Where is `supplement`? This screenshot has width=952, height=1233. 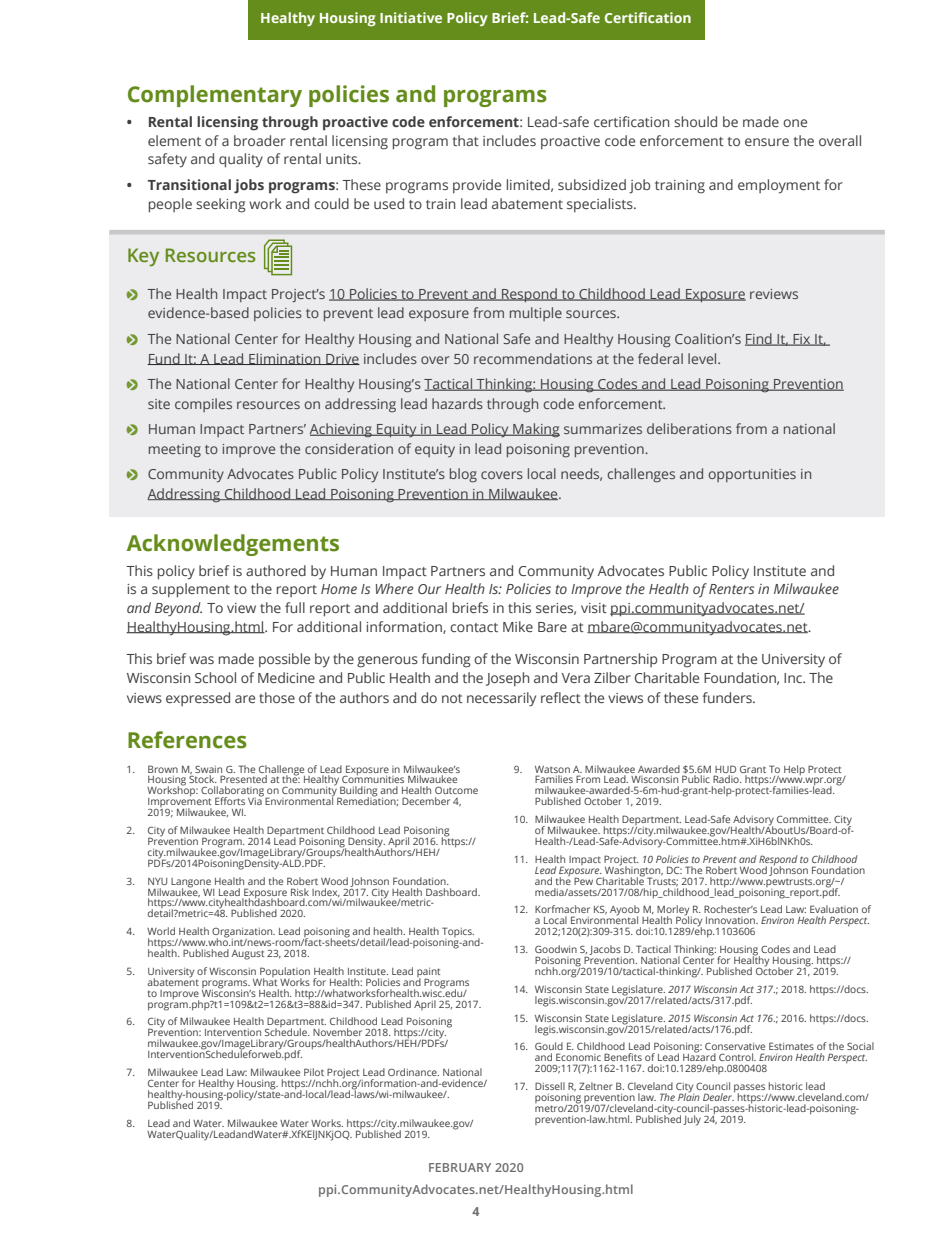
supplement is located at coordinates (191, 590).
